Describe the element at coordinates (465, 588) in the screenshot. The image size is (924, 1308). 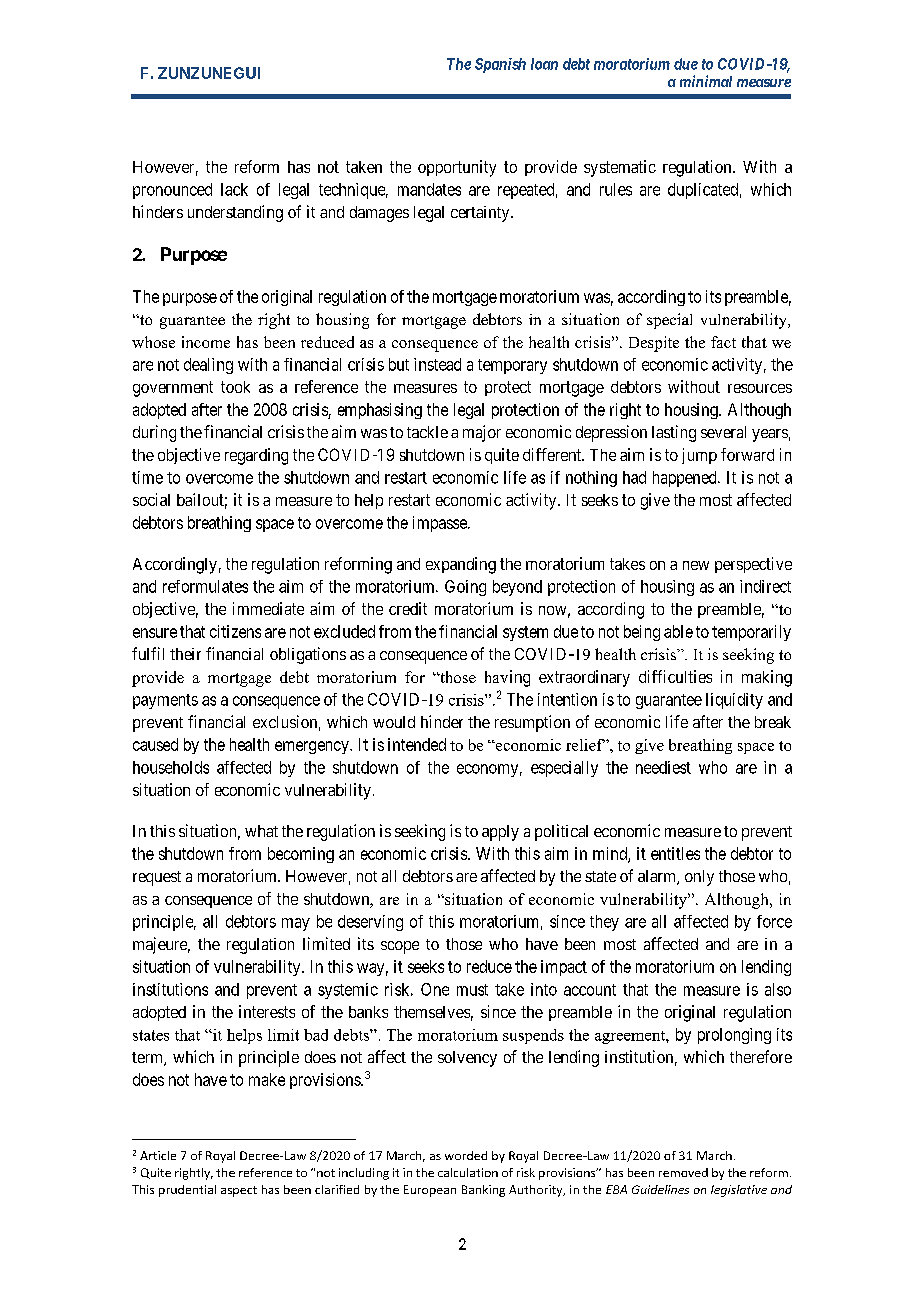
I see `Going` at that location.
